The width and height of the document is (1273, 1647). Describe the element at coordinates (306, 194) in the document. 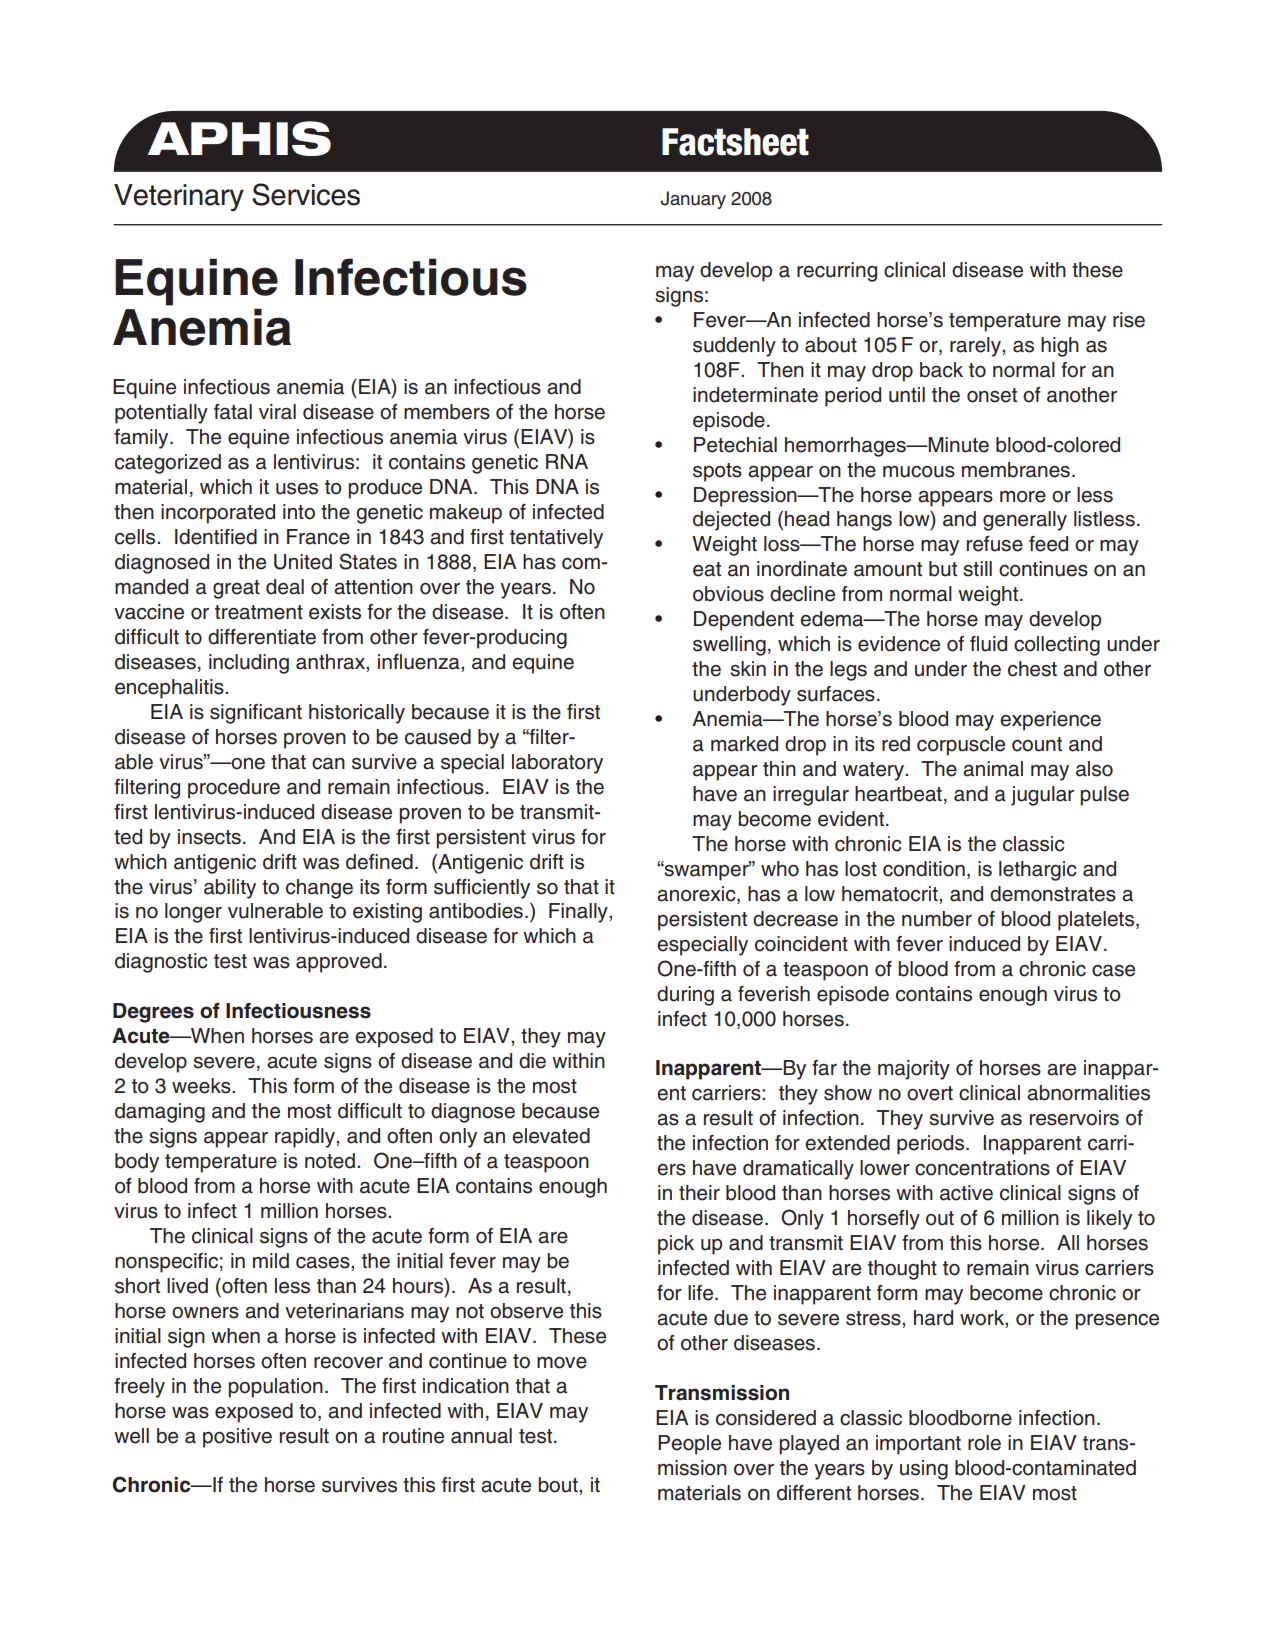

I see `Services` at that location.
